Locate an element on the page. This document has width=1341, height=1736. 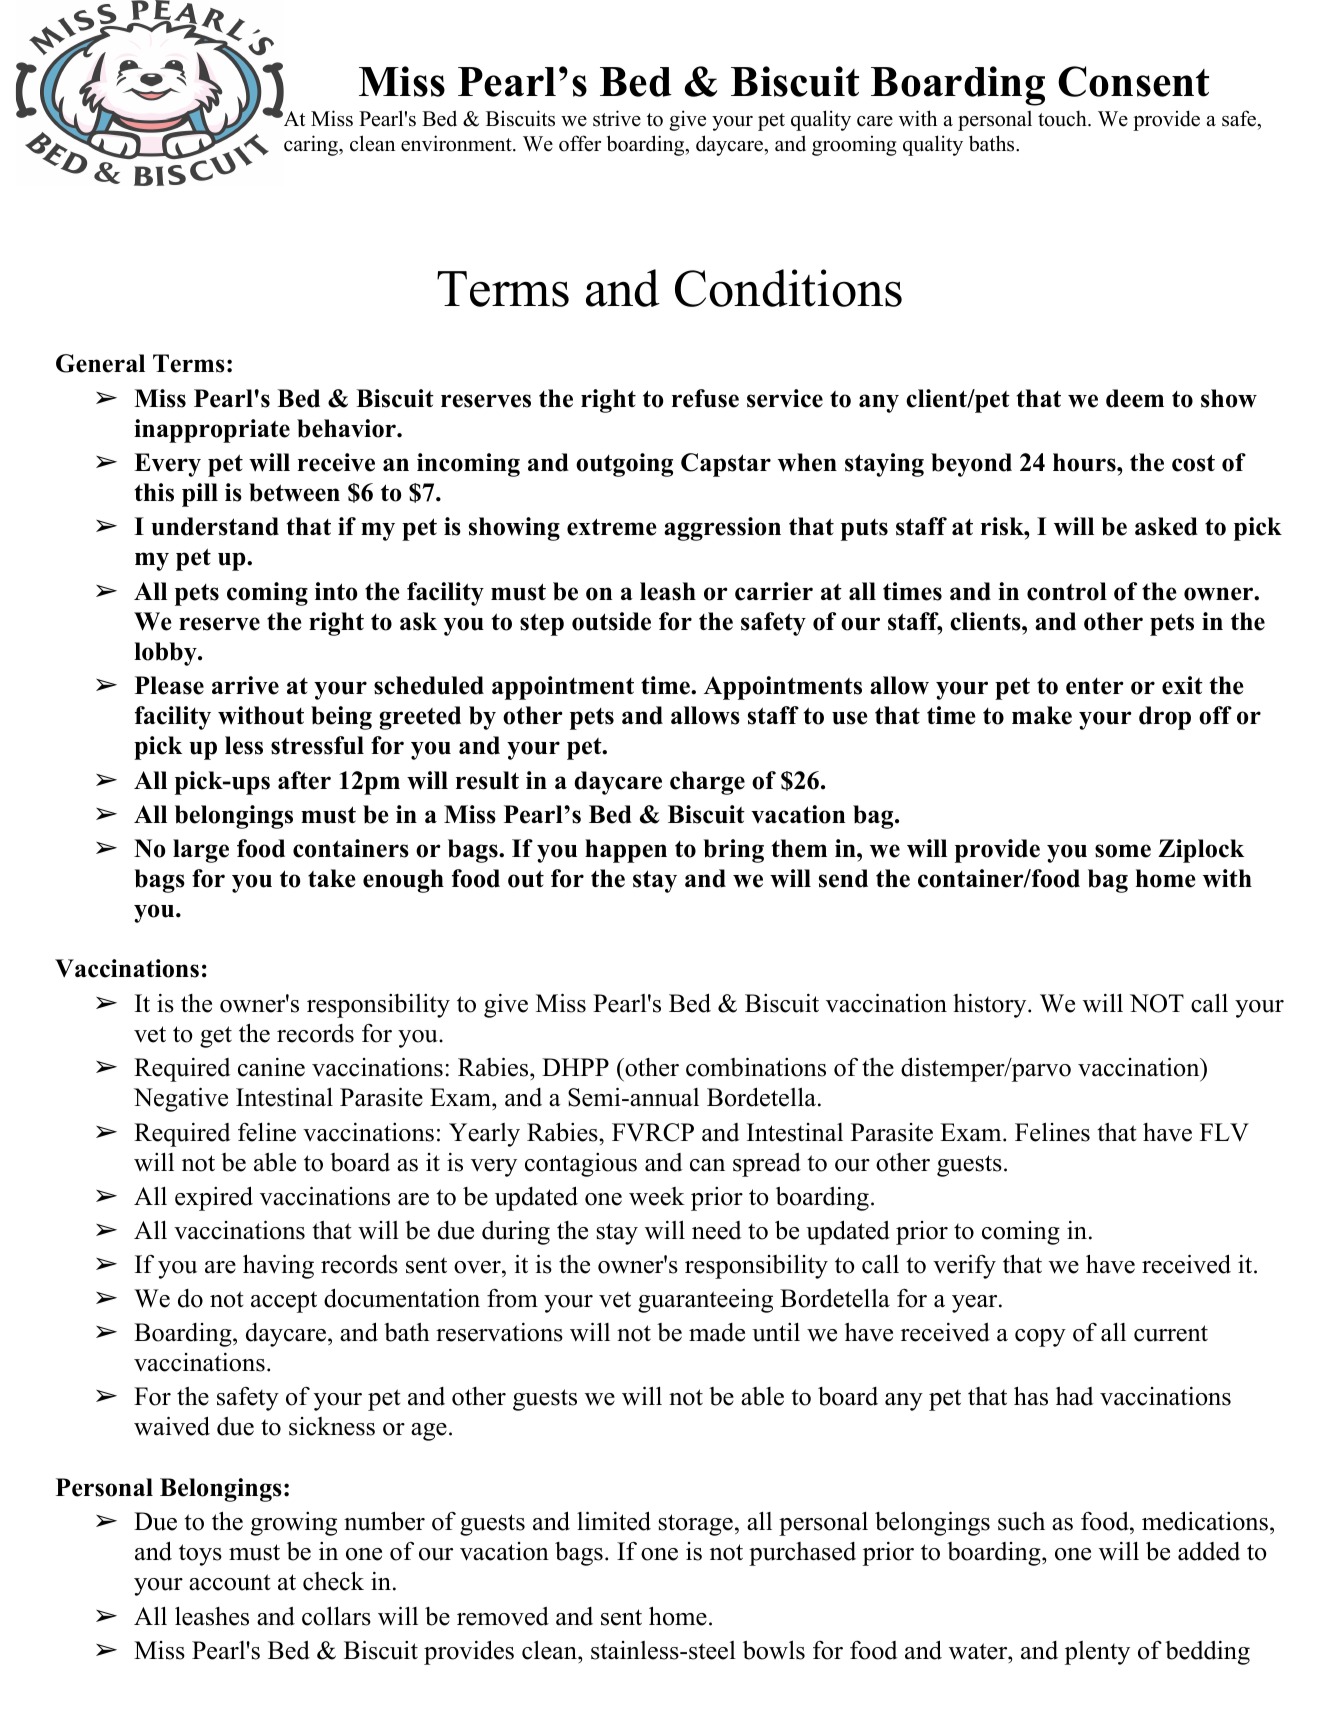
caring is located at coordinates (312, 145).
